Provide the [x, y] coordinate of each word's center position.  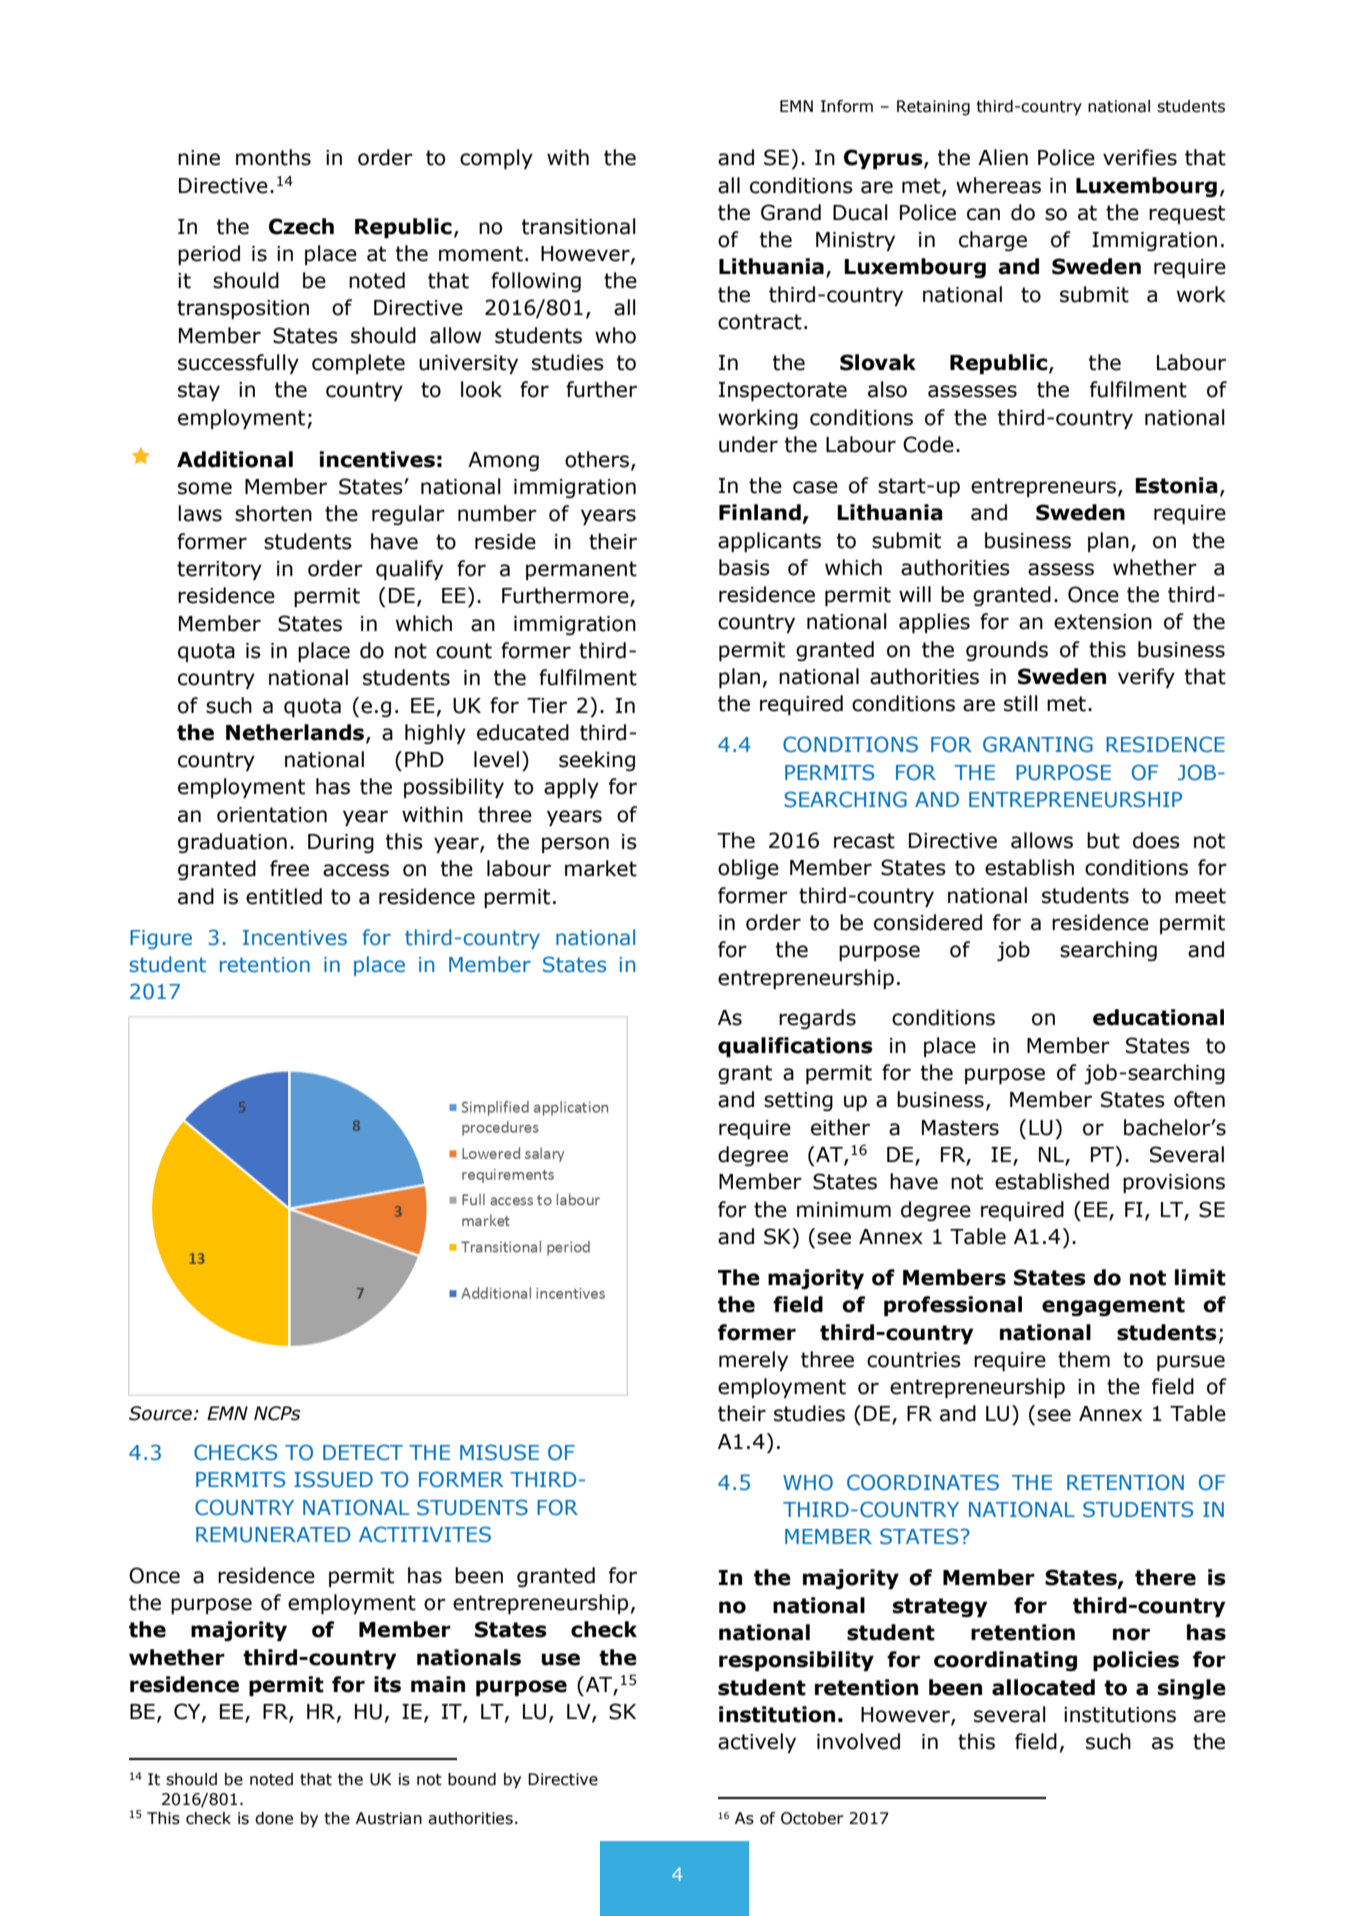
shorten [273, 513]
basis [744, 567]
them [1084, 1359]
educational [1158, 1017]
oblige [748, 869]
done [274, 1818]
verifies [1140, 157]
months [273, 157]
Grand [791, 212]
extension [1103, 622]
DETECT [363, 1452]
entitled [284, 896]
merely [753, 1361]
